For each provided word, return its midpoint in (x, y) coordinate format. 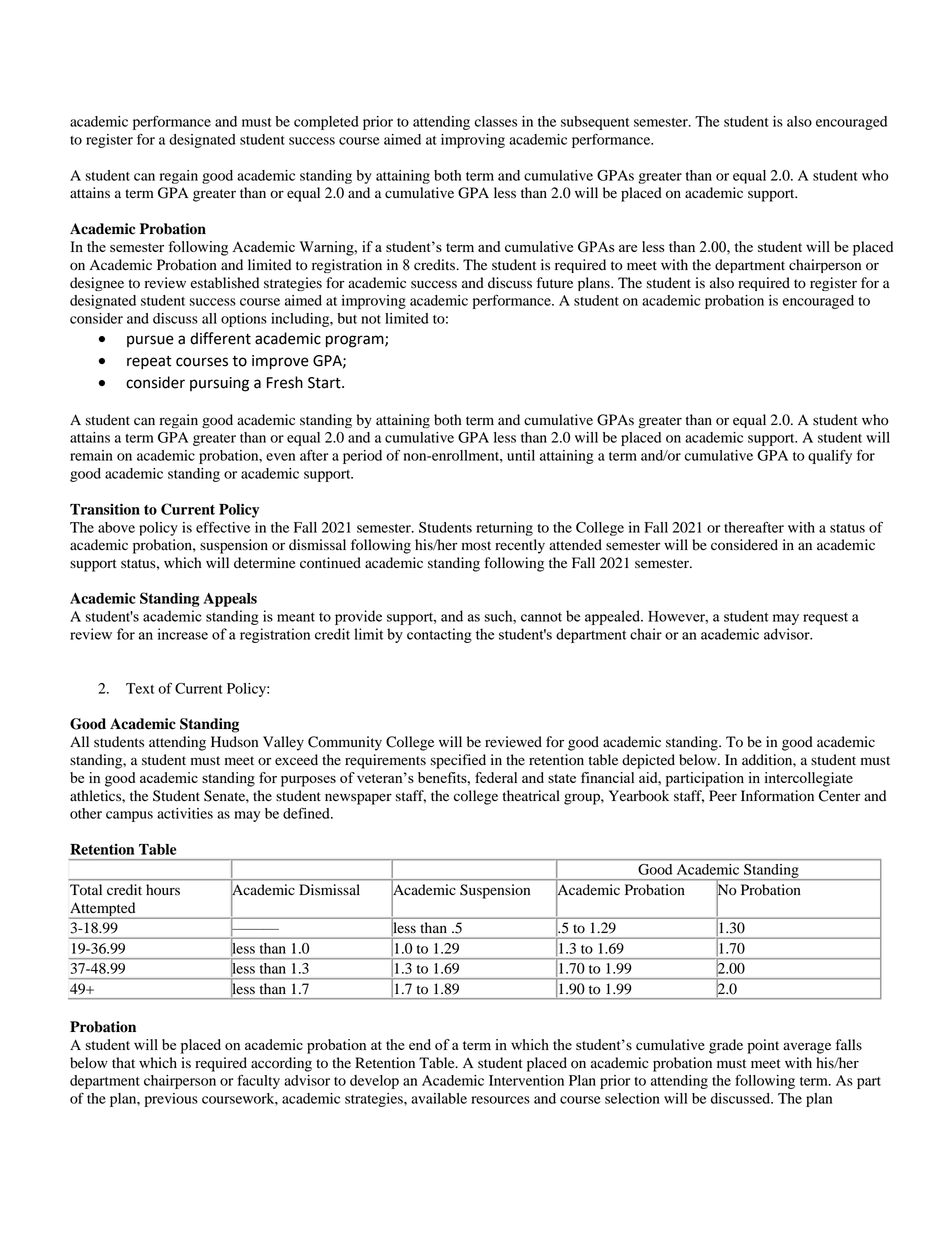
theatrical (531, 795)
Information (777, 796)
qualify (830, 456)
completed (326, 123)
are (628, 248)
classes (496, 121)
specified (458, 761)
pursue (150, 341)
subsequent (595, 123)
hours (163, 890)
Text (140, 688)
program (356, 341)
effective (223, 527)
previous (171, 1100)
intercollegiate (809, 779)
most (476, 546)
